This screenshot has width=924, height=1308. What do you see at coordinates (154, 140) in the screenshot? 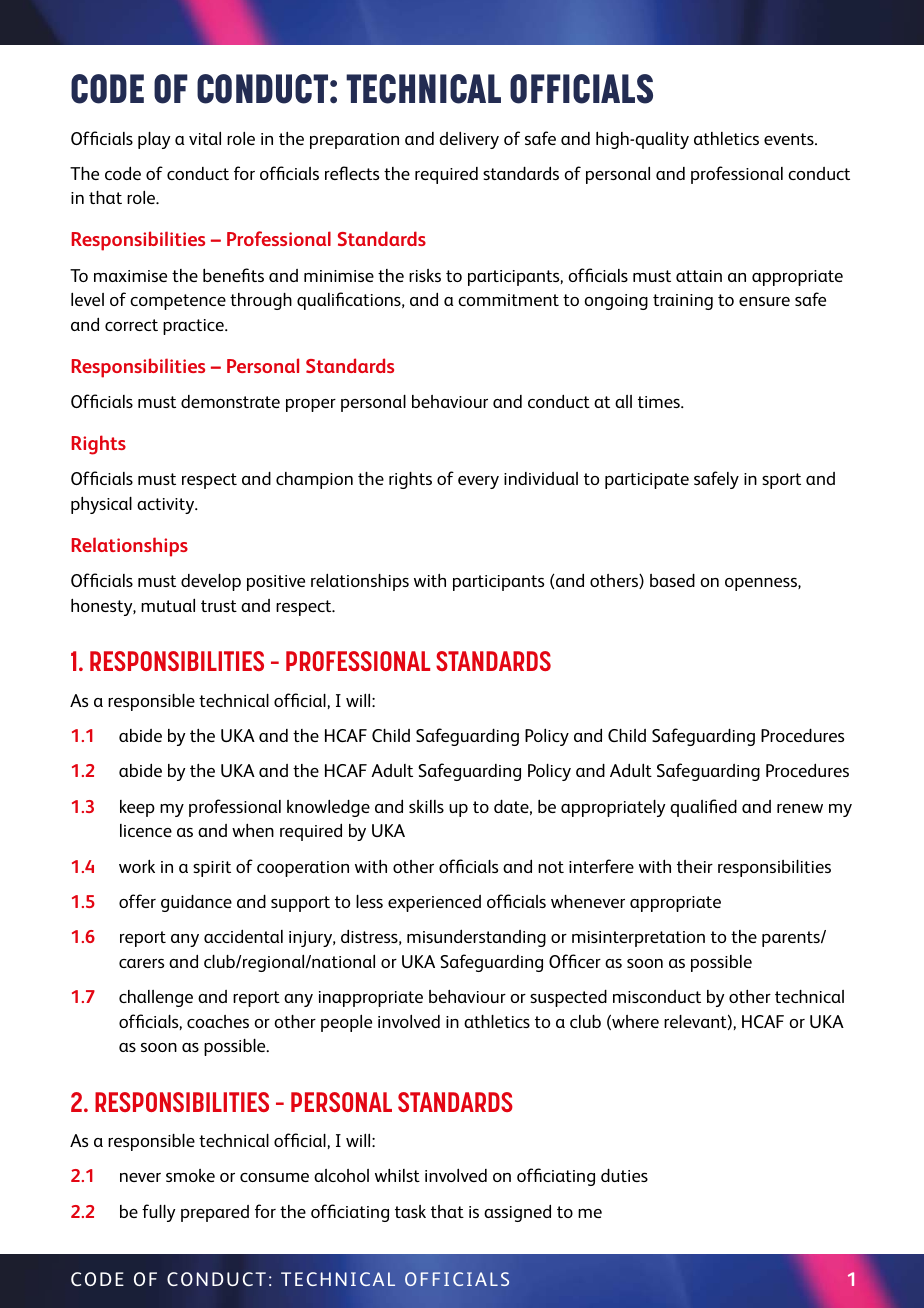
I see `play` at bounding box center [154, 140].
